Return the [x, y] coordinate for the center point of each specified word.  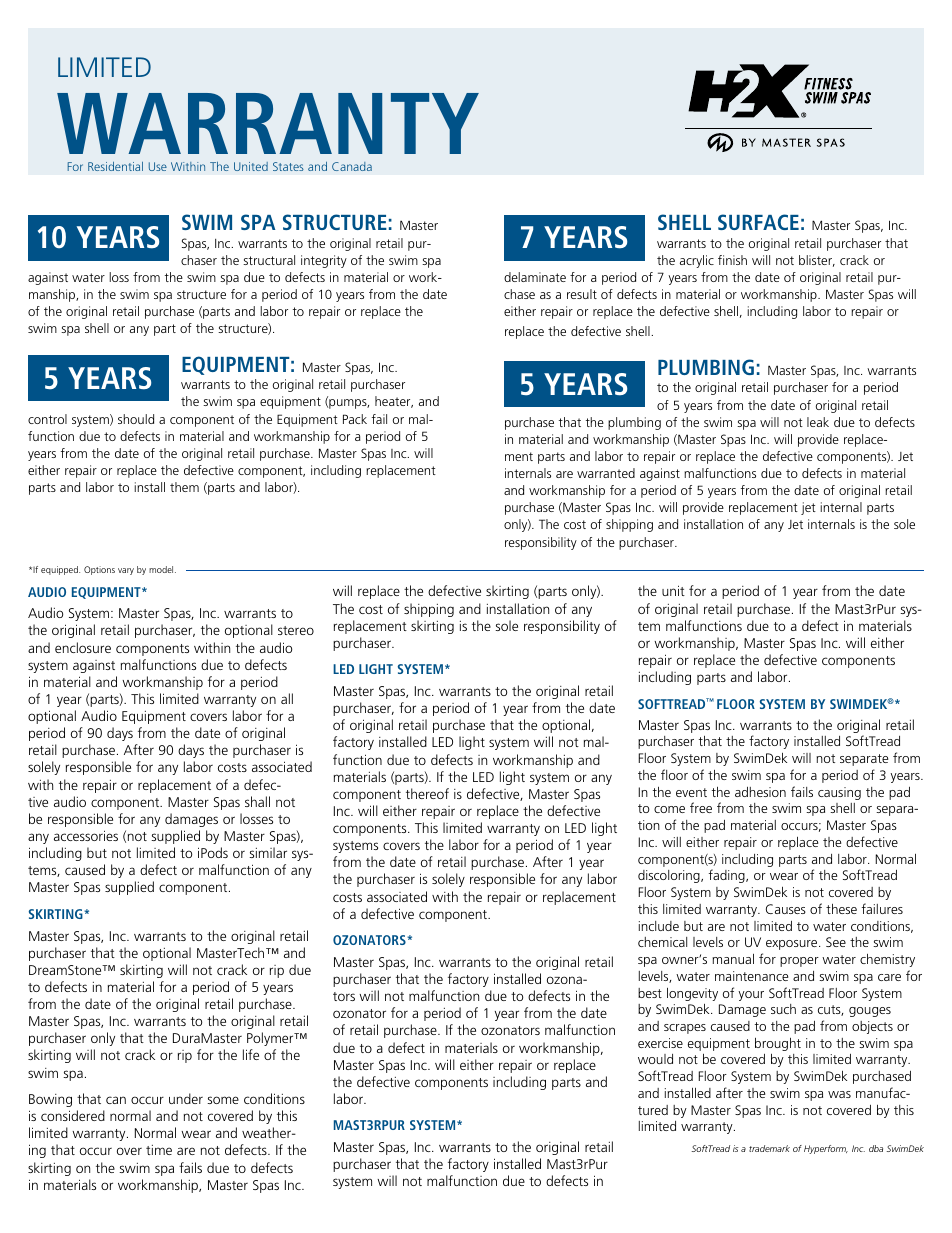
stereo [296, 630]
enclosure [83, 647]
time [159, 1150]
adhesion [760, 792]
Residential [115, 166]
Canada [352, 166]
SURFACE [758, 222]
